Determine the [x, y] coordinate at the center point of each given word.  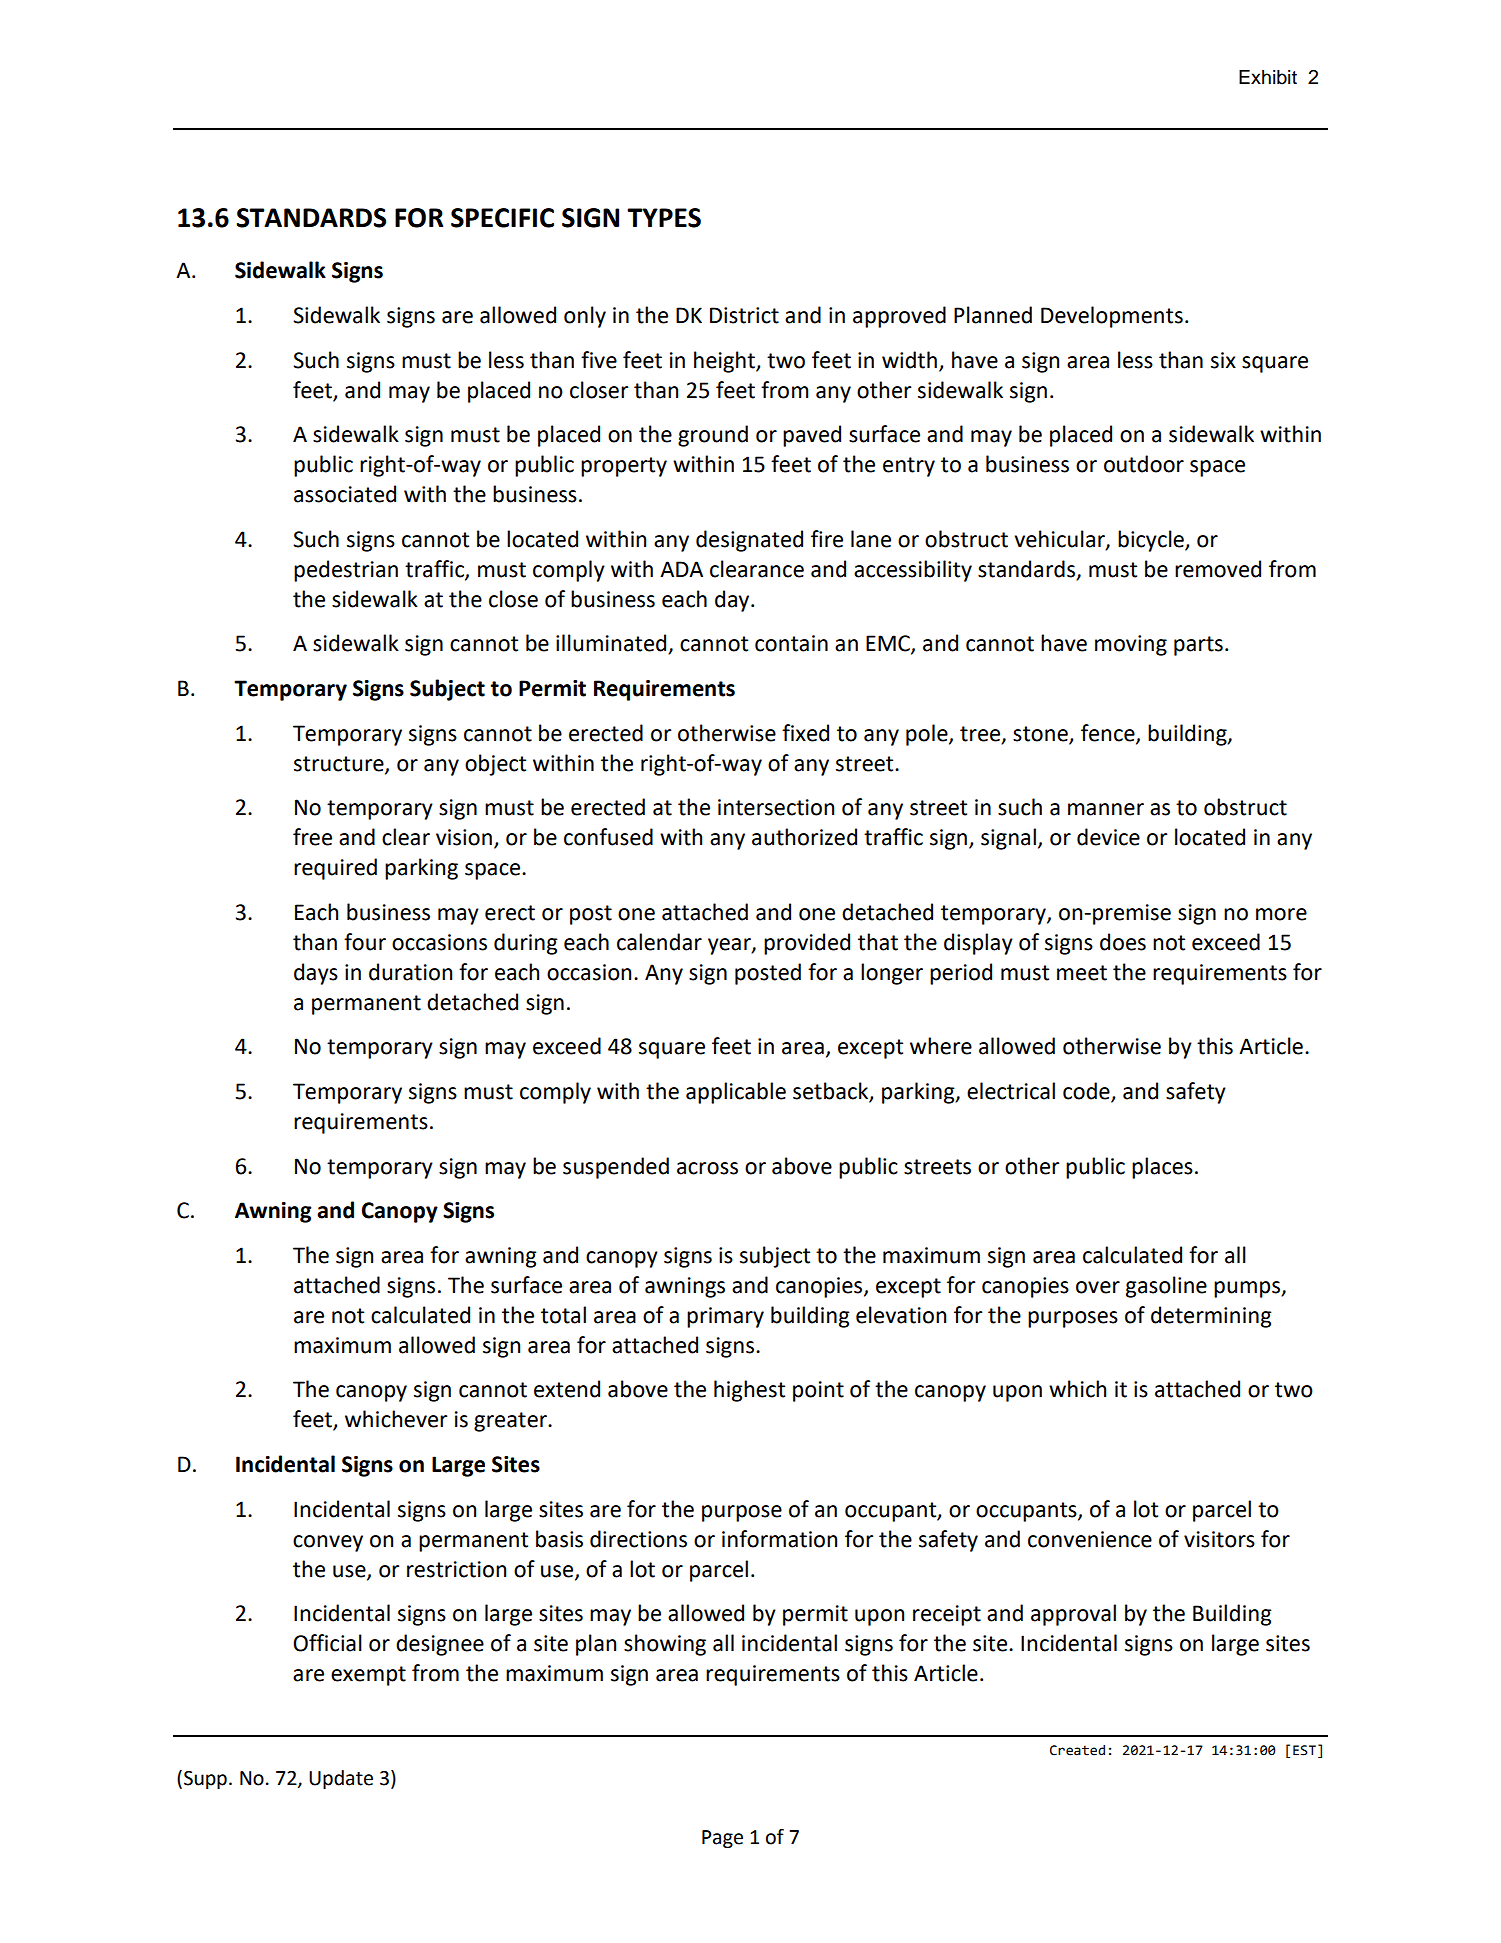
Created [1077, 1750]
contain [791, 643]
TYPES [664, 218]
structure [340, 764]
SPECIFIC [502, 218]
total [563, 1315]
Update [341, 1779]
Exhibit [1268, 77]
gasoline [1166, 1287]
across [707, 1168]
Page [722, 1839]
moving [1131, 645]
